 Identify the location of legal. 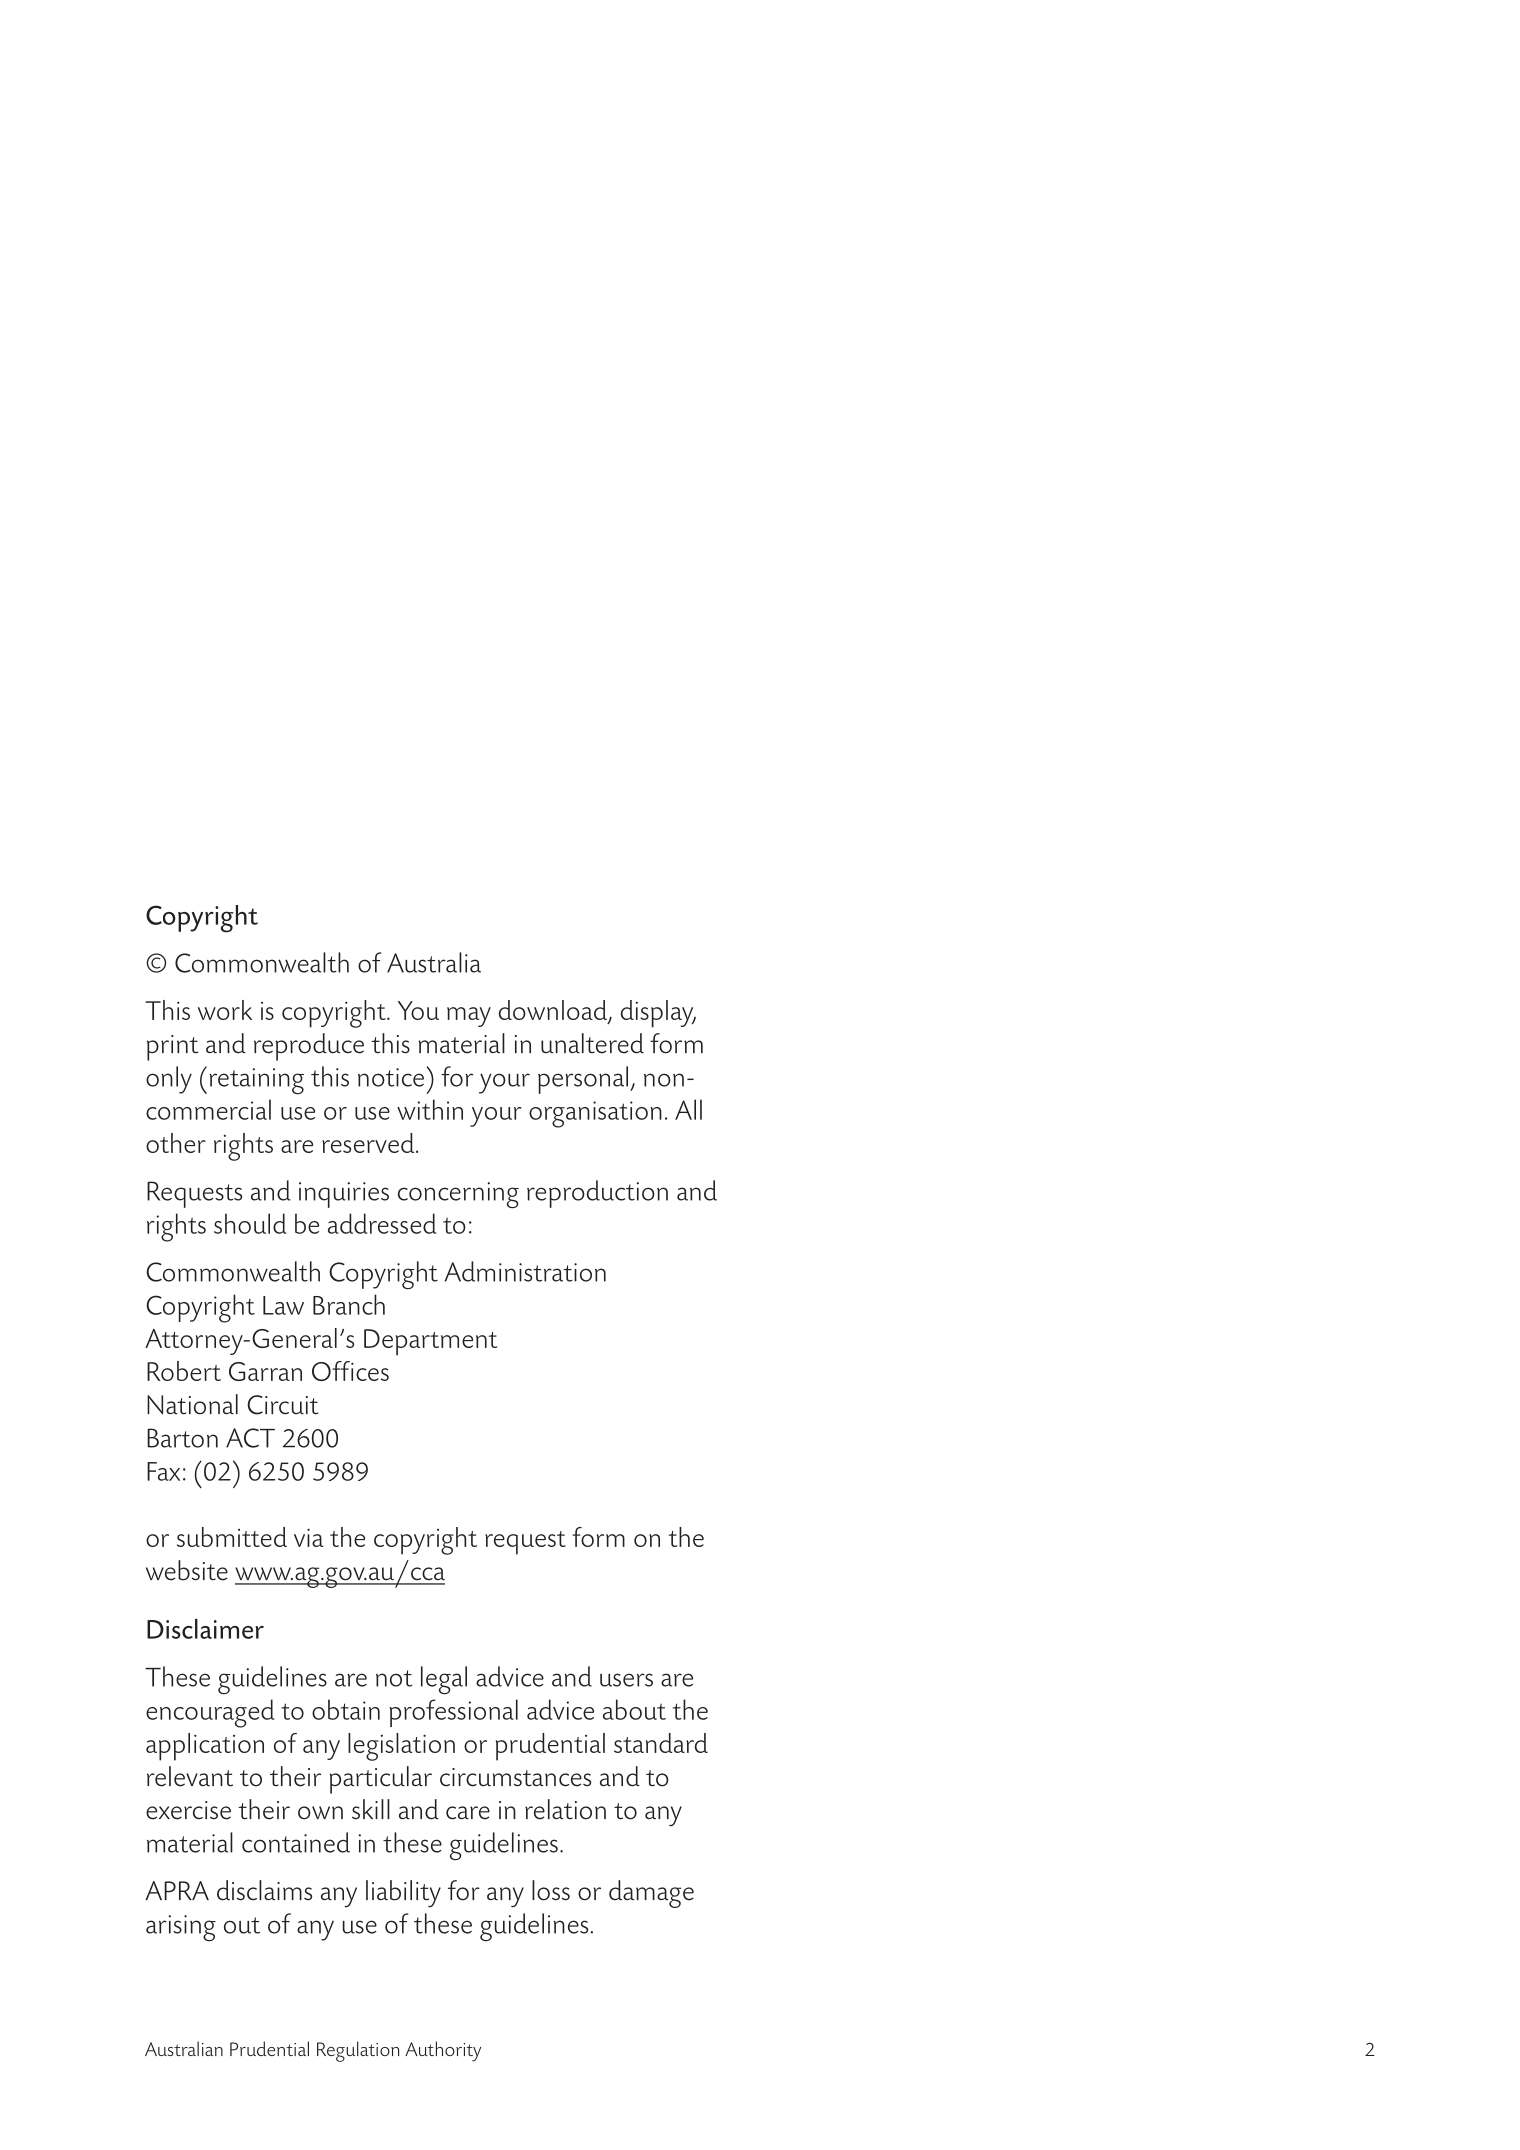
(444, 1680).
